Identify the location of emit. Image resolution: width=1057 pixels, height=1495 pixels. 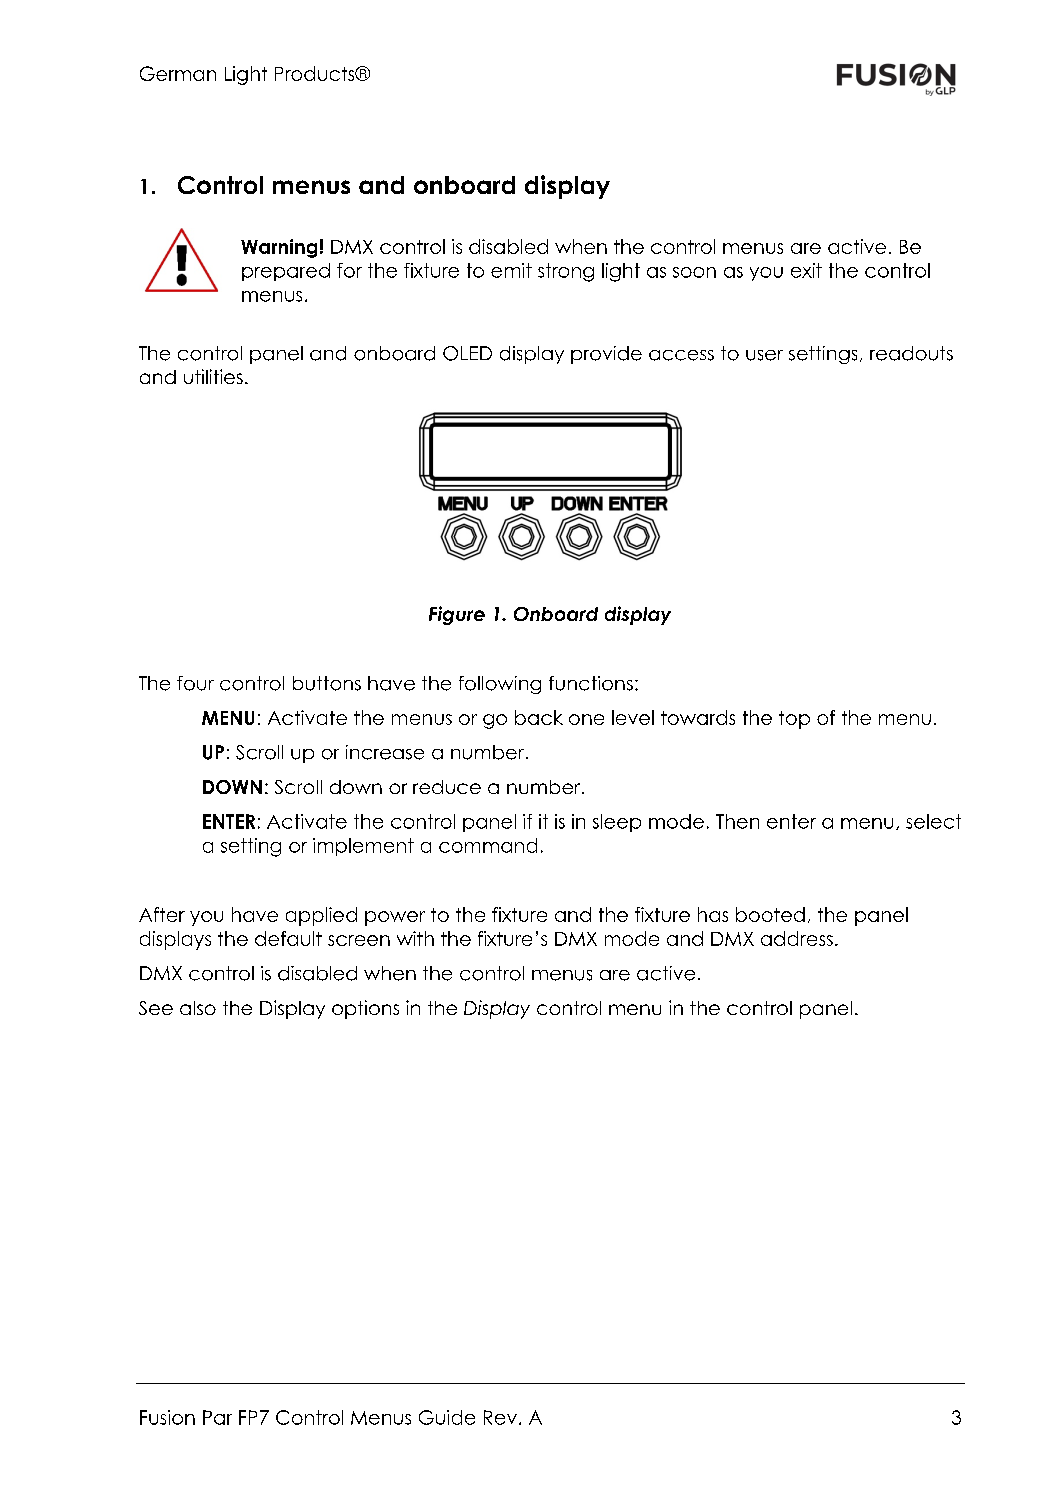
(511, 270).
